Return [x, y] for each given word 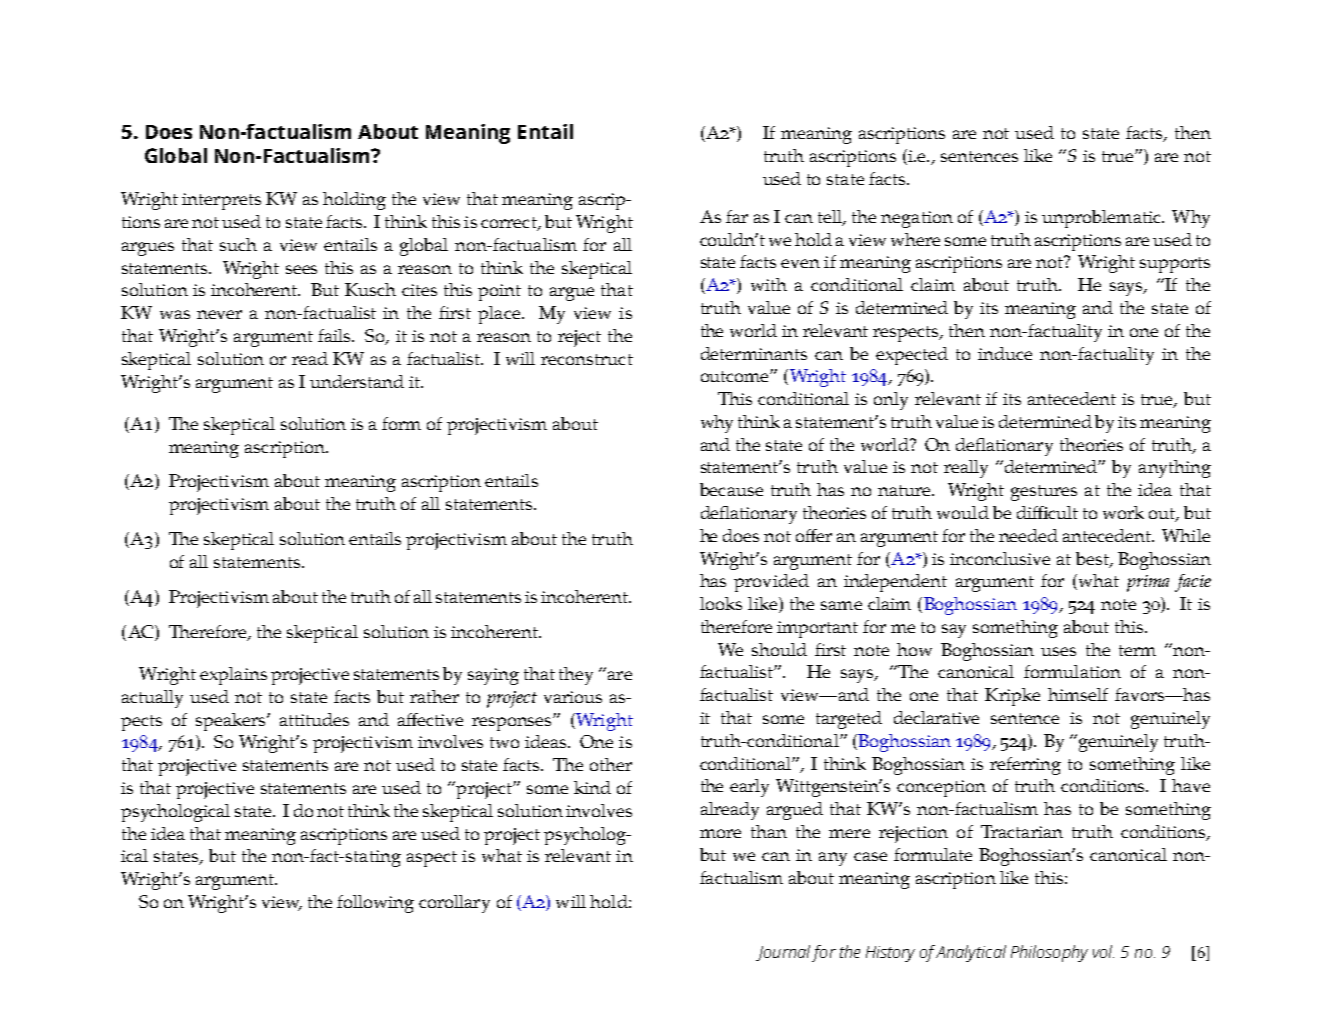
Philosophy [1049, 953]
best [1093, 559]
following [375, 904]
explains [233, 676]
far [737, 216]
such [238, 244]
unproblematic [1102, 219]
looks [721, 603]
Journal [783, 953]
